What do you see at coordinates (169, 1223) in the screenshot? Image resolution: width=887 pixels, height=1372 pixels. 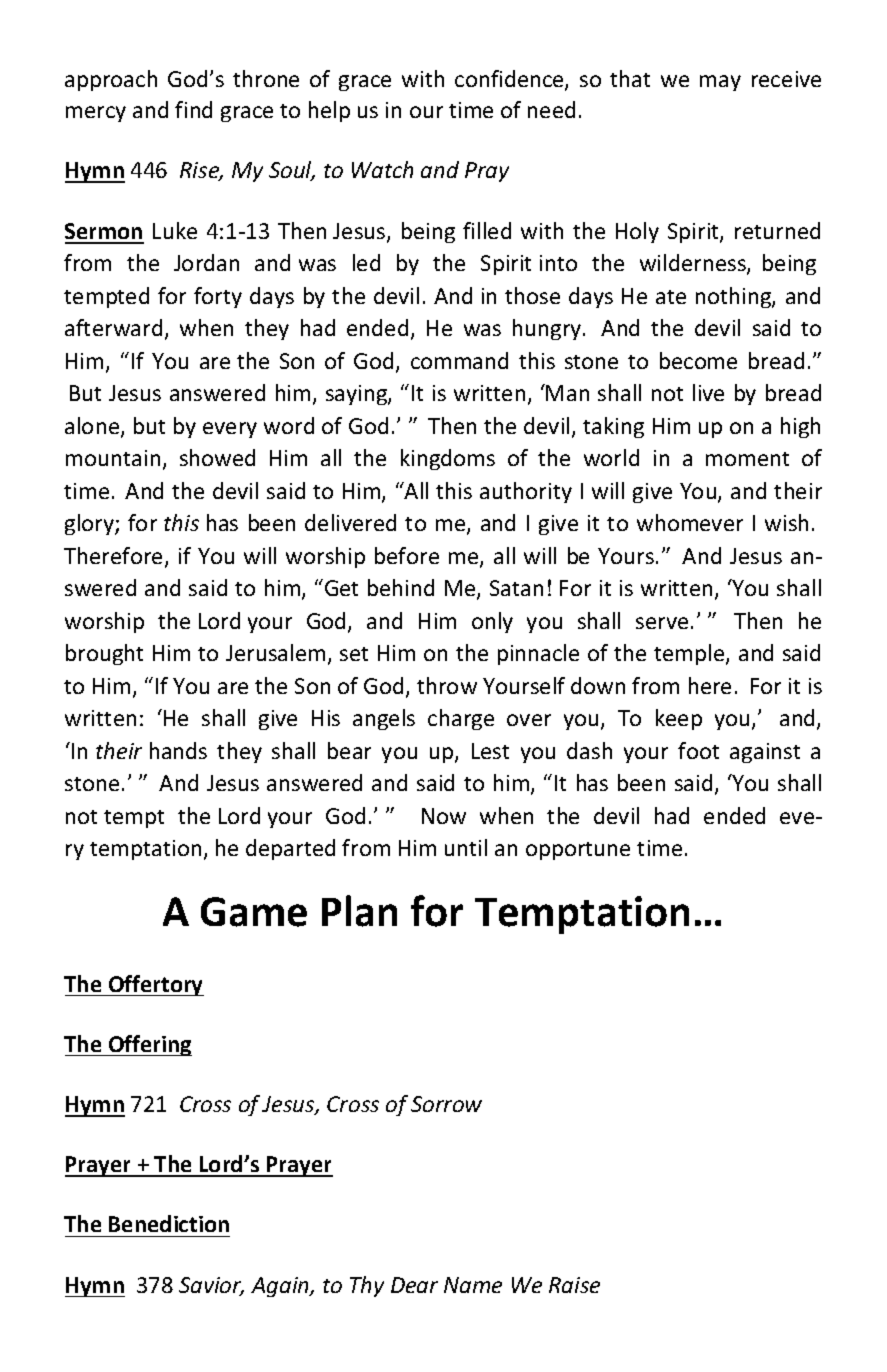 I see `Benediction` at bounding box center [169, 1223].
